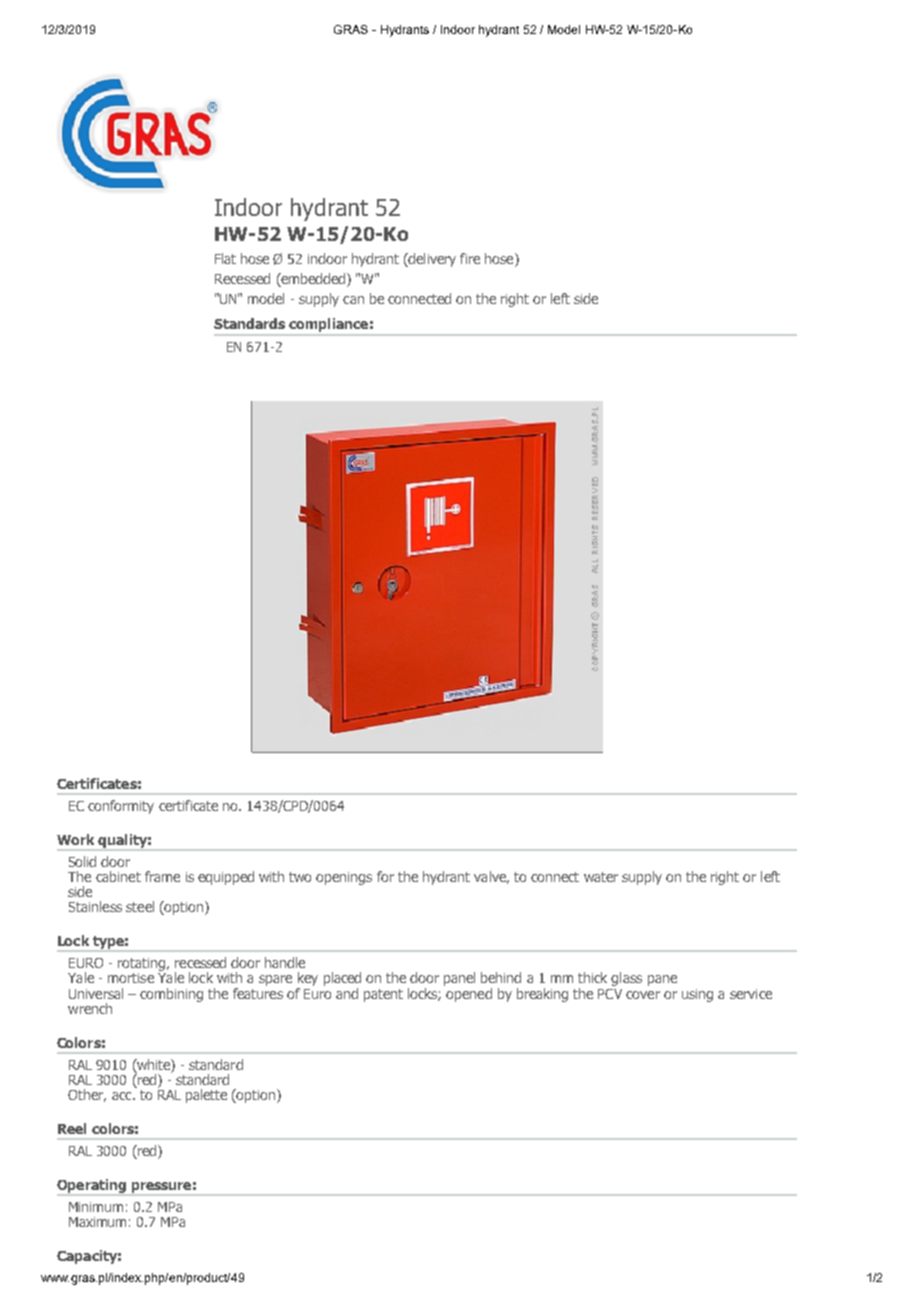  What do you see at coordinates (121, 807) in the screenshot?
I see `conformity` at bounding box center [121, 807].
